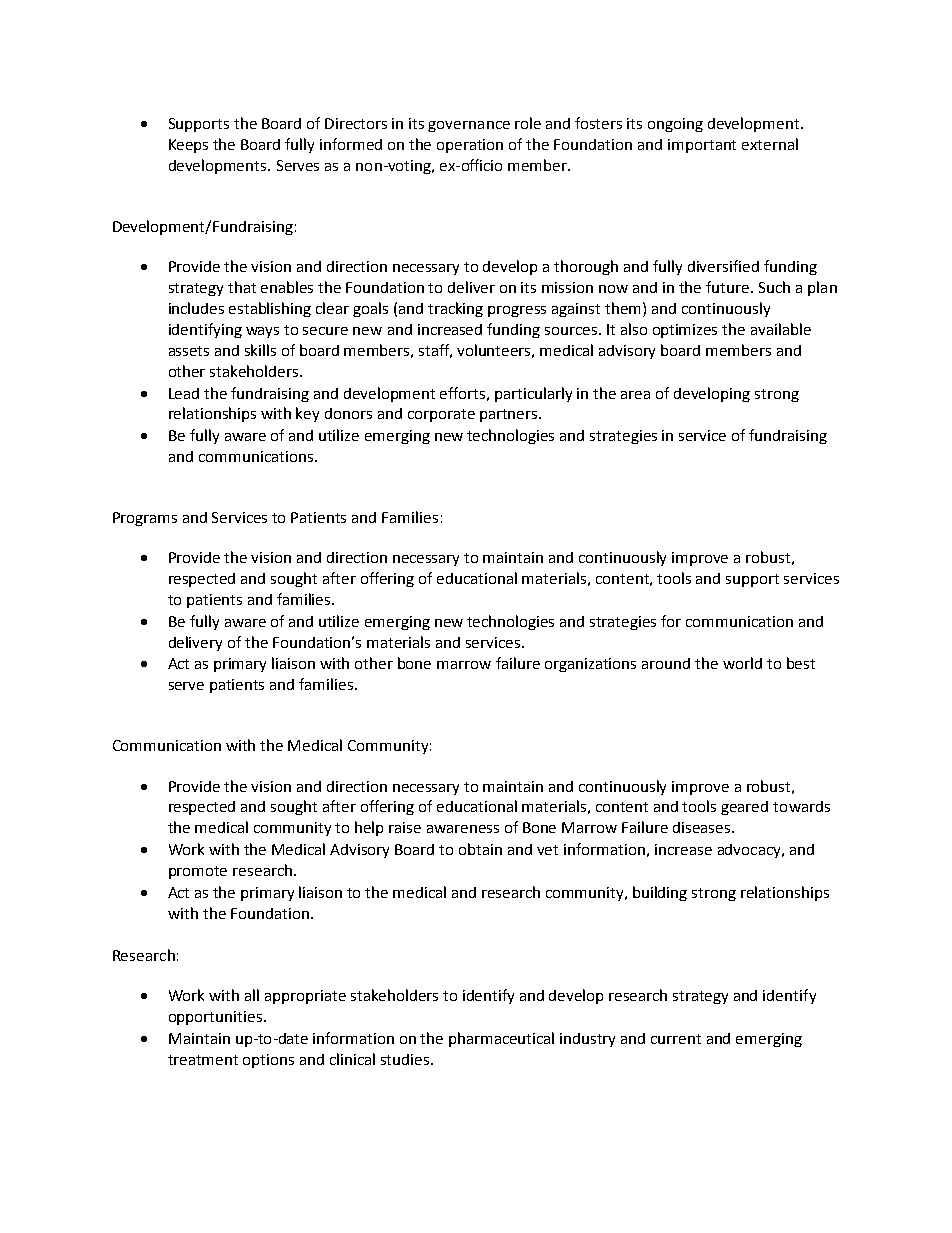 This screenshot has height=1233, width=952. I want to click on Keeps, so click(188, 146).
